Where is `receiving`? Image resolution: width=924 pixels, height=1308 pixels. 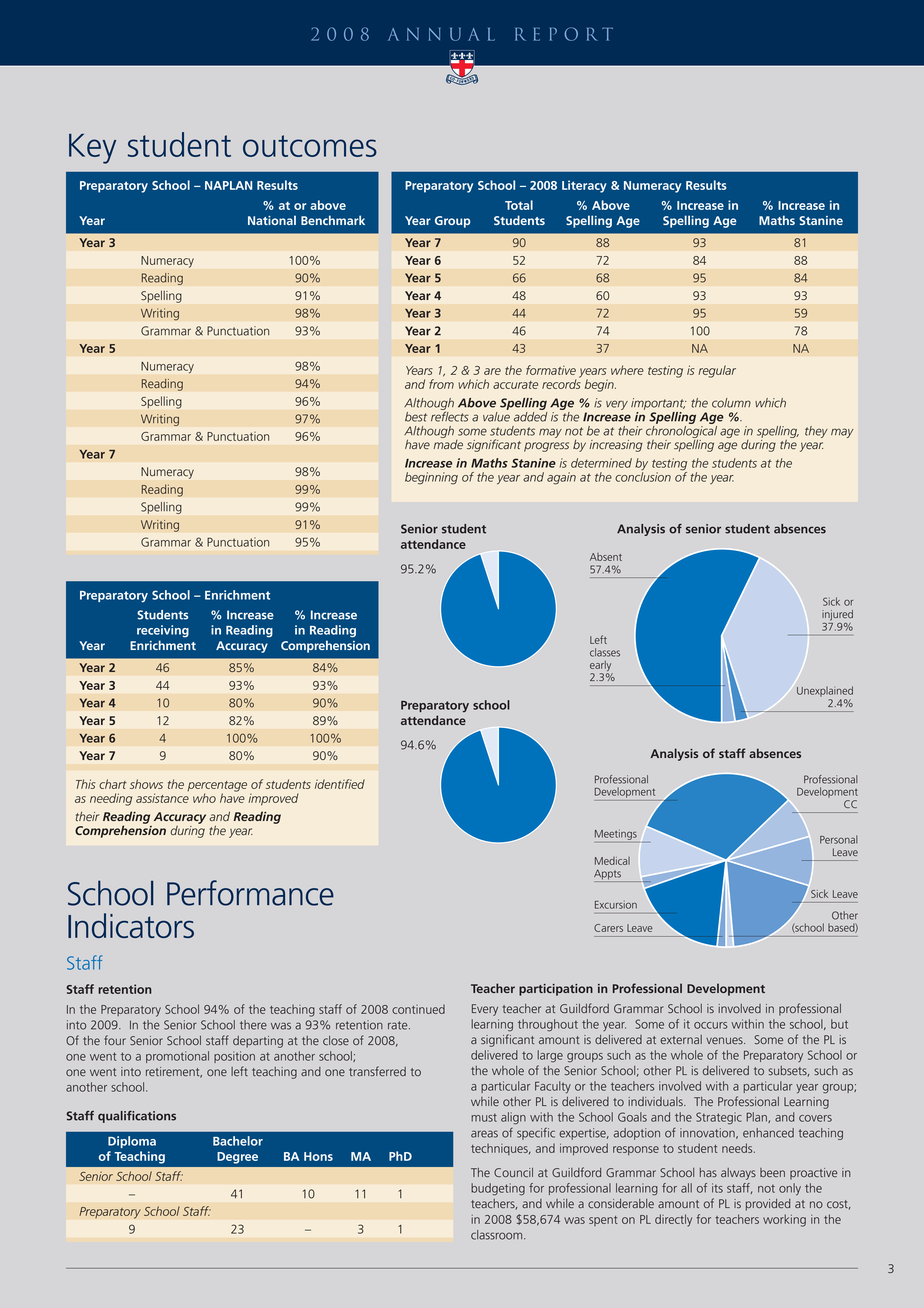
receiving is located at coordinates (163, 631).
